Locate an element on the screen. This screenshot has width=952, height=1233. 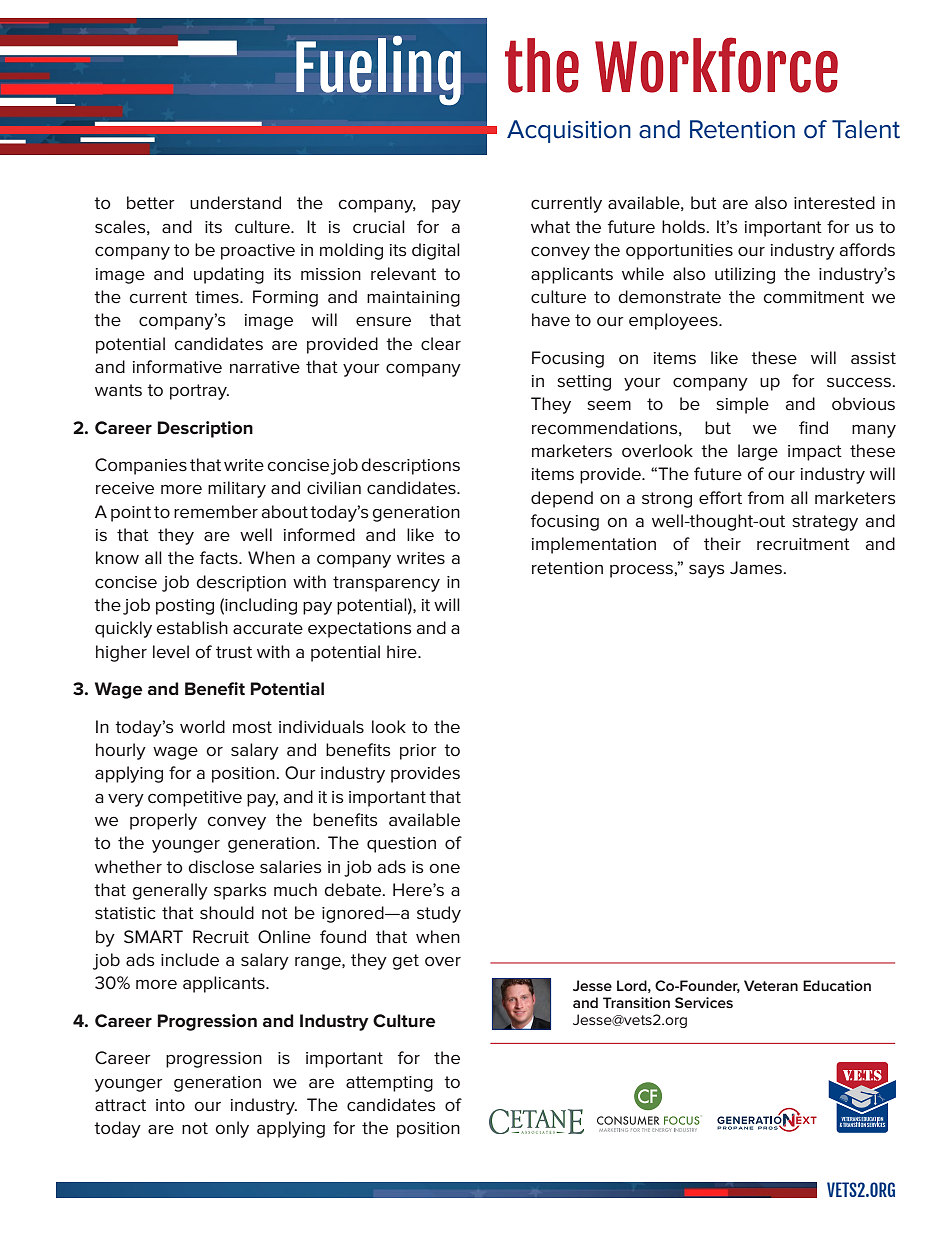
Acquisition is located at coordinates (569, 131).
